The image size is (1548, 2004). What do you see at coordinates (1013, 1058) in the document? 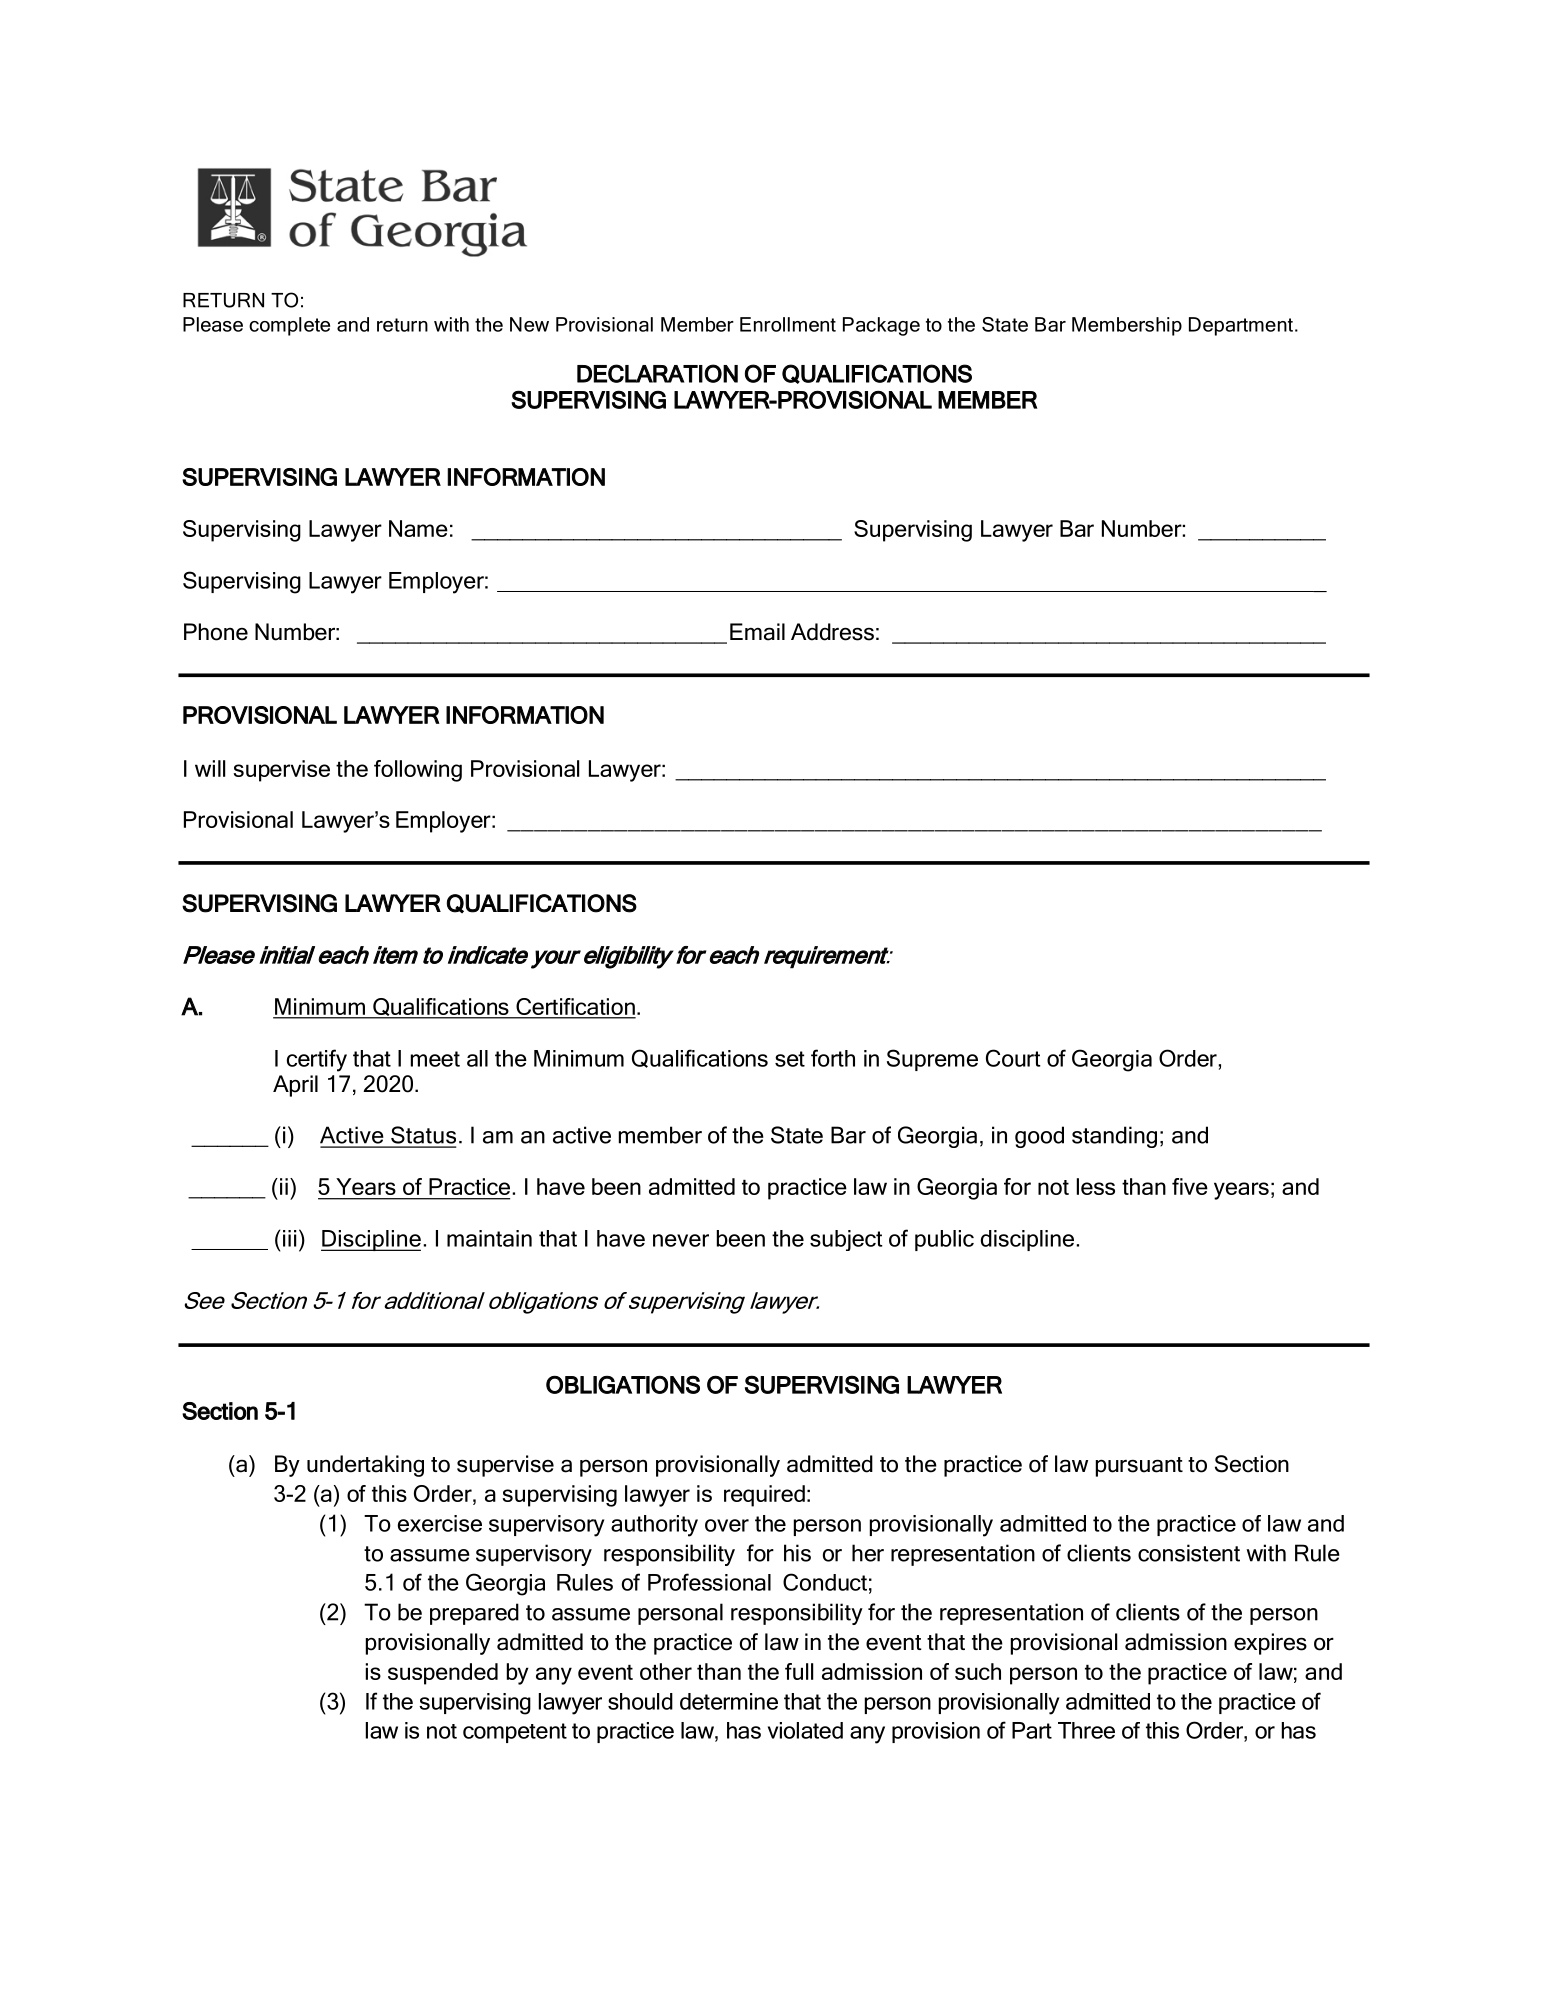
I see `Court` at bounding box center [1013, 1058].
